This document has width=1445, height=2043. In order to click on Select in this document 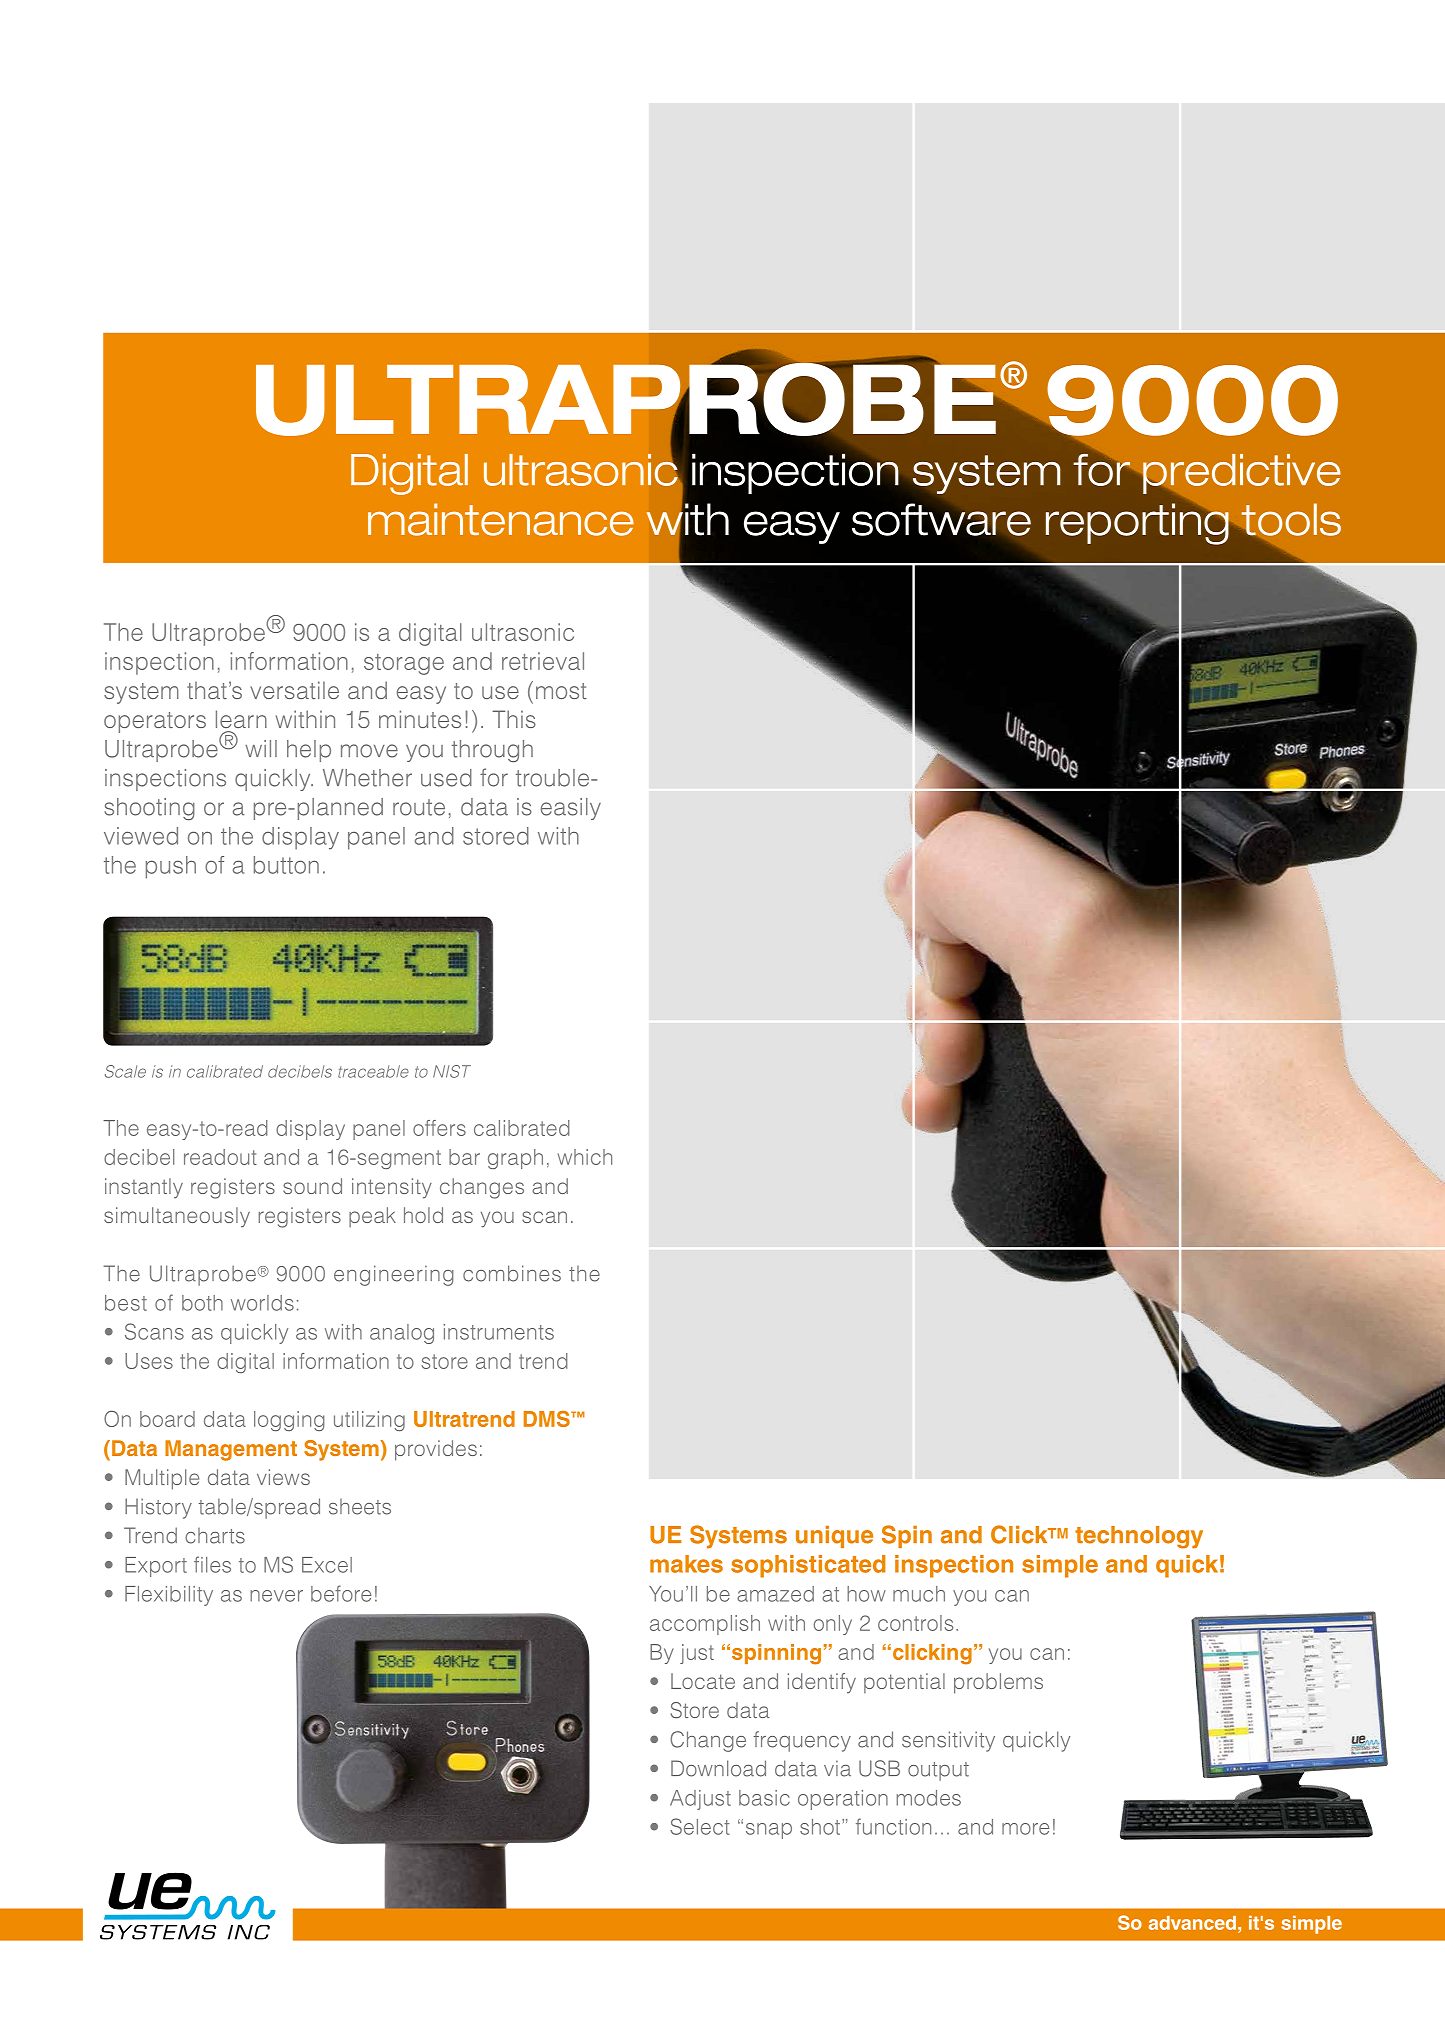, I will do `click(700, 1826)`.
